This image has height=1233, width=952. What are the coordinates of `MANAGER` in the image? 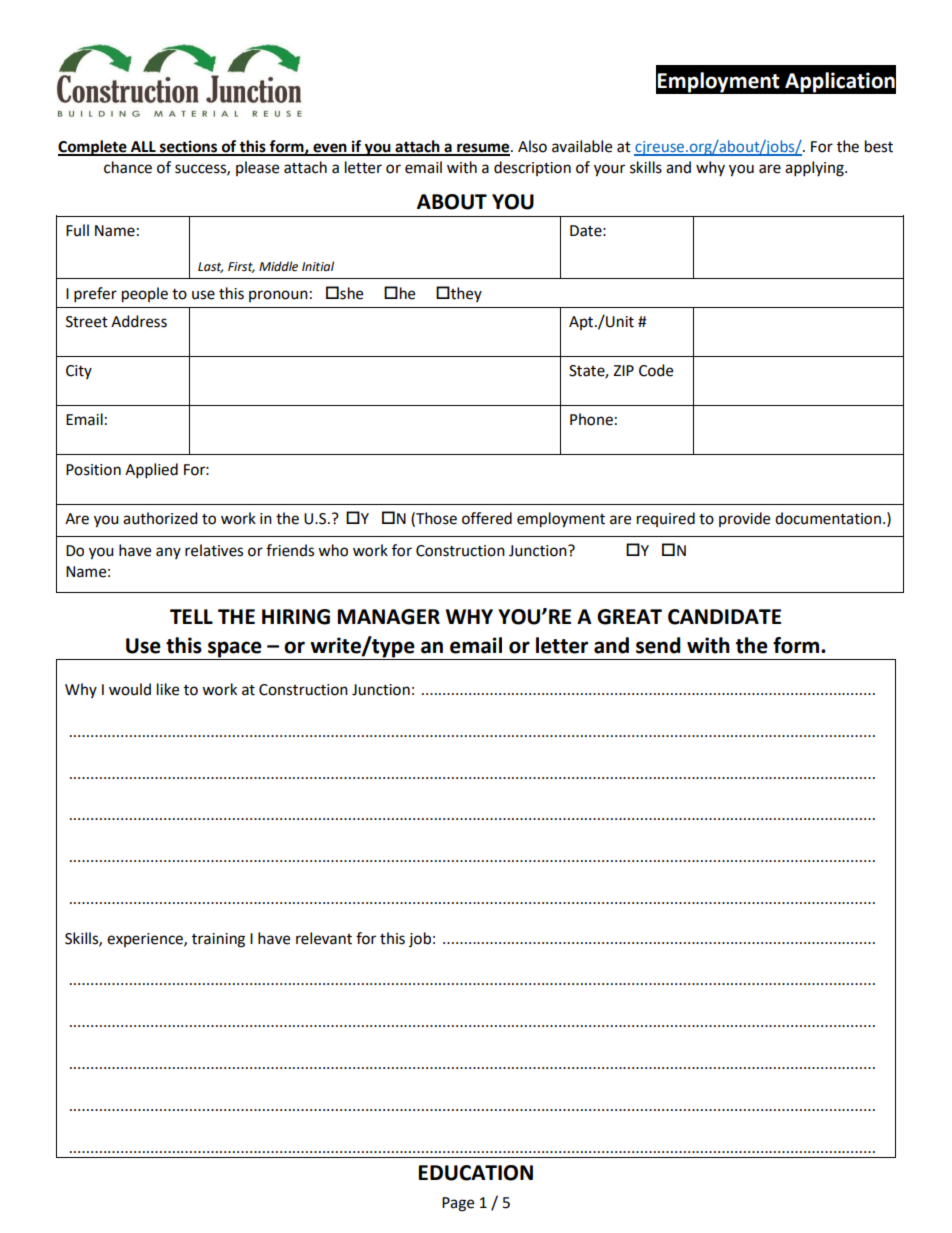 It's located at (389, 617).
